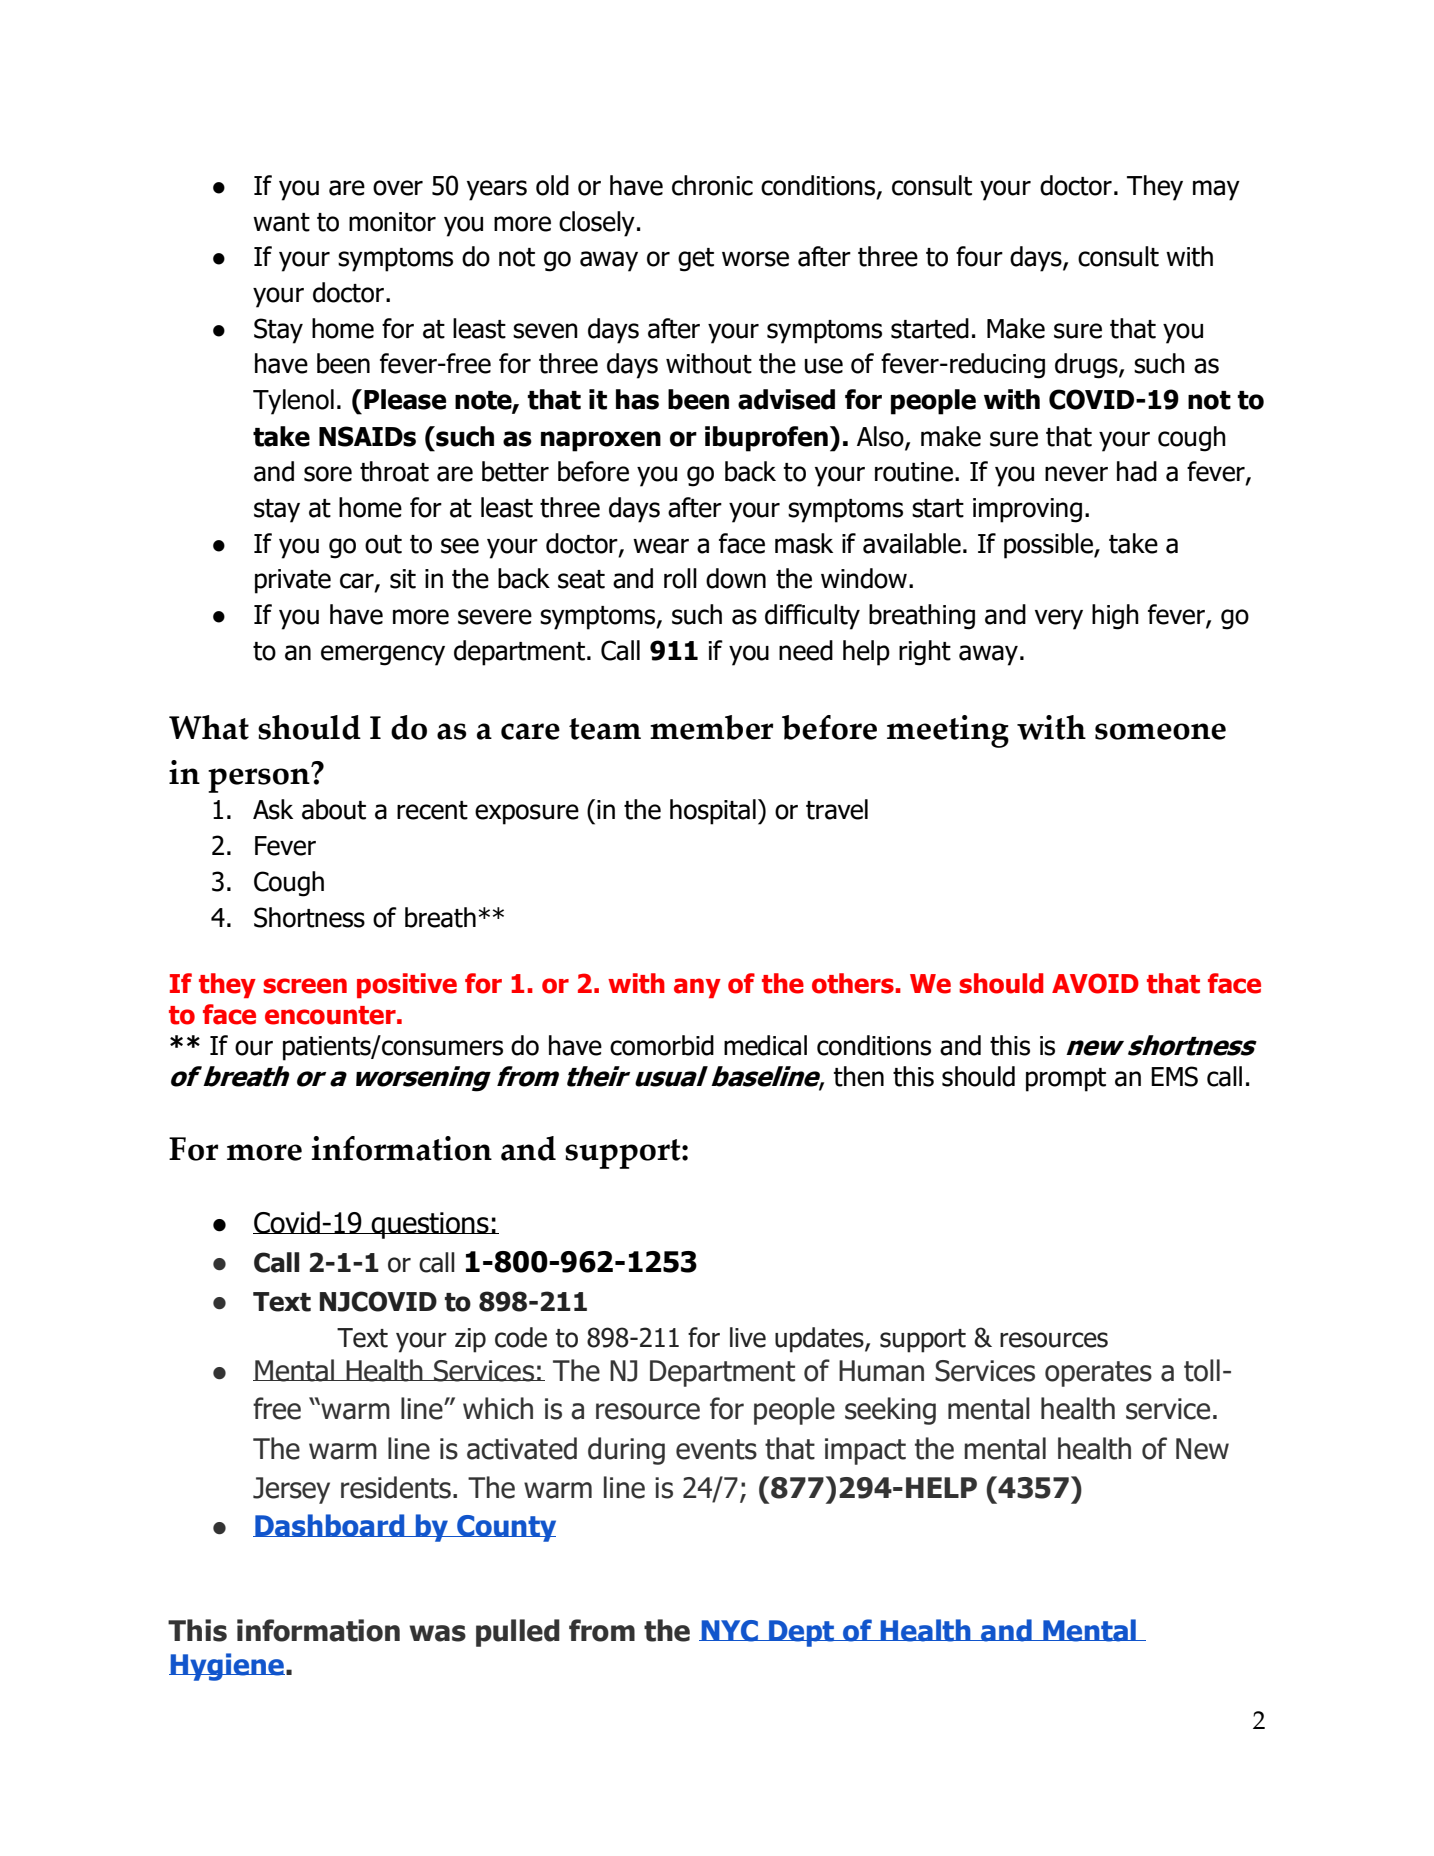 This document has height=1856, width=1434. I want to click on any, so click(697, 988).
